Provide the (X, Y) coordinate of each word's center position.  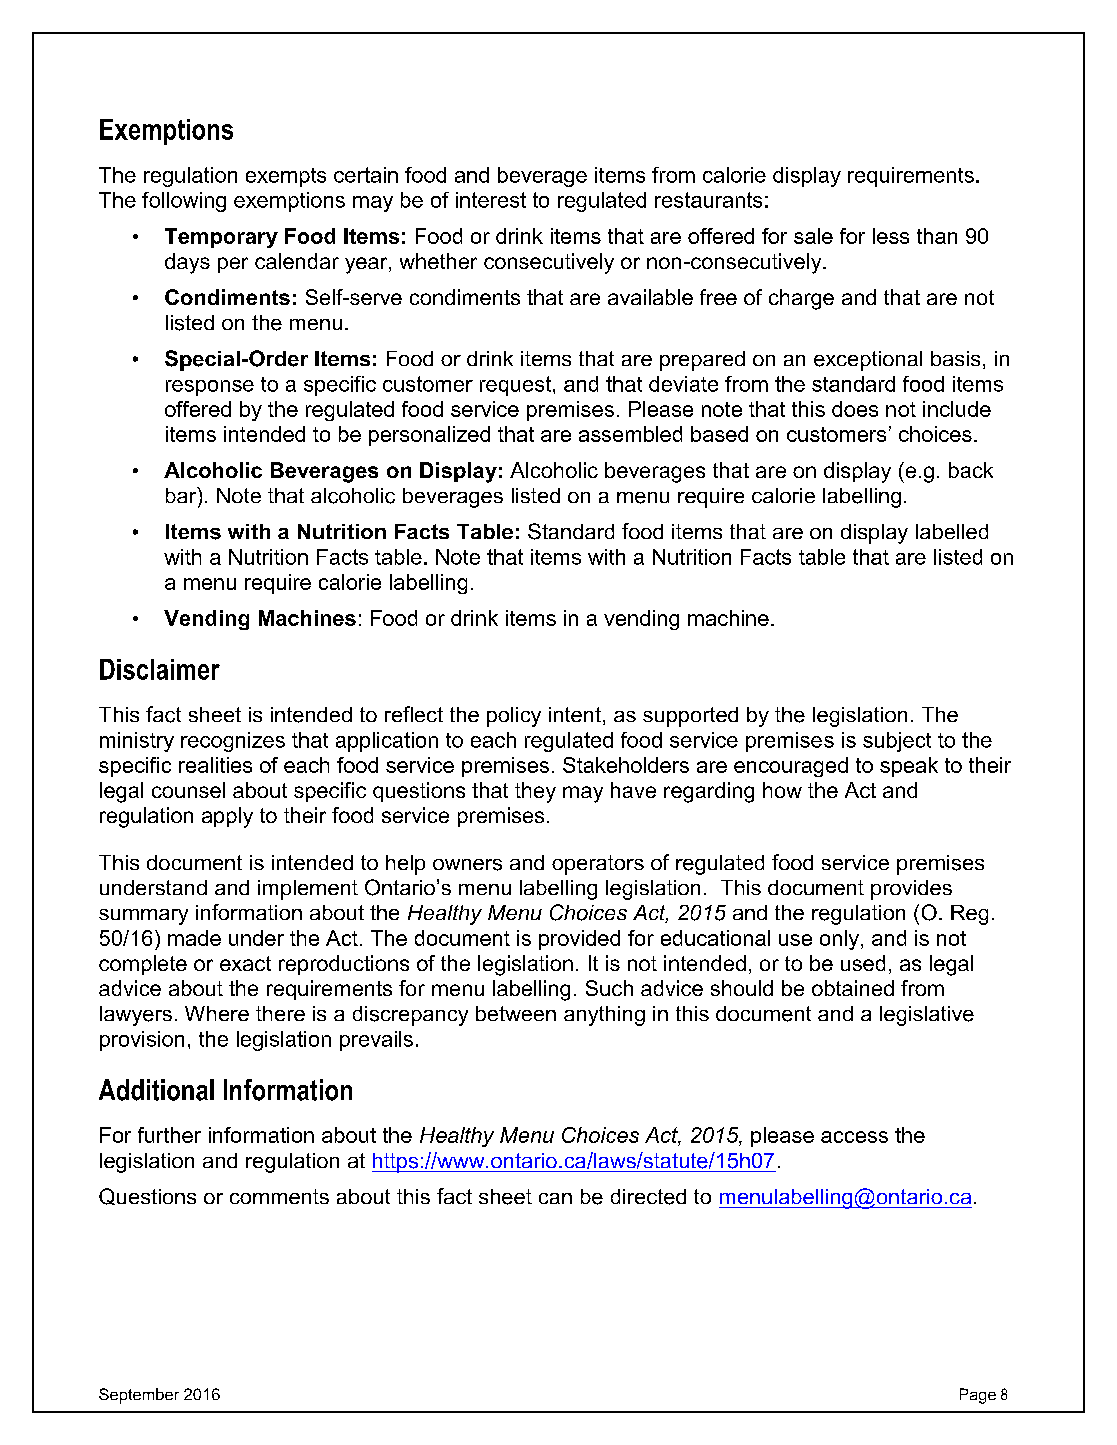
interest (491, 200)
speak (909, 767)
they (535, 792)
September (139, 1396)
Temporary (221, 238)
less (891, 236)
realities (215, 765)
